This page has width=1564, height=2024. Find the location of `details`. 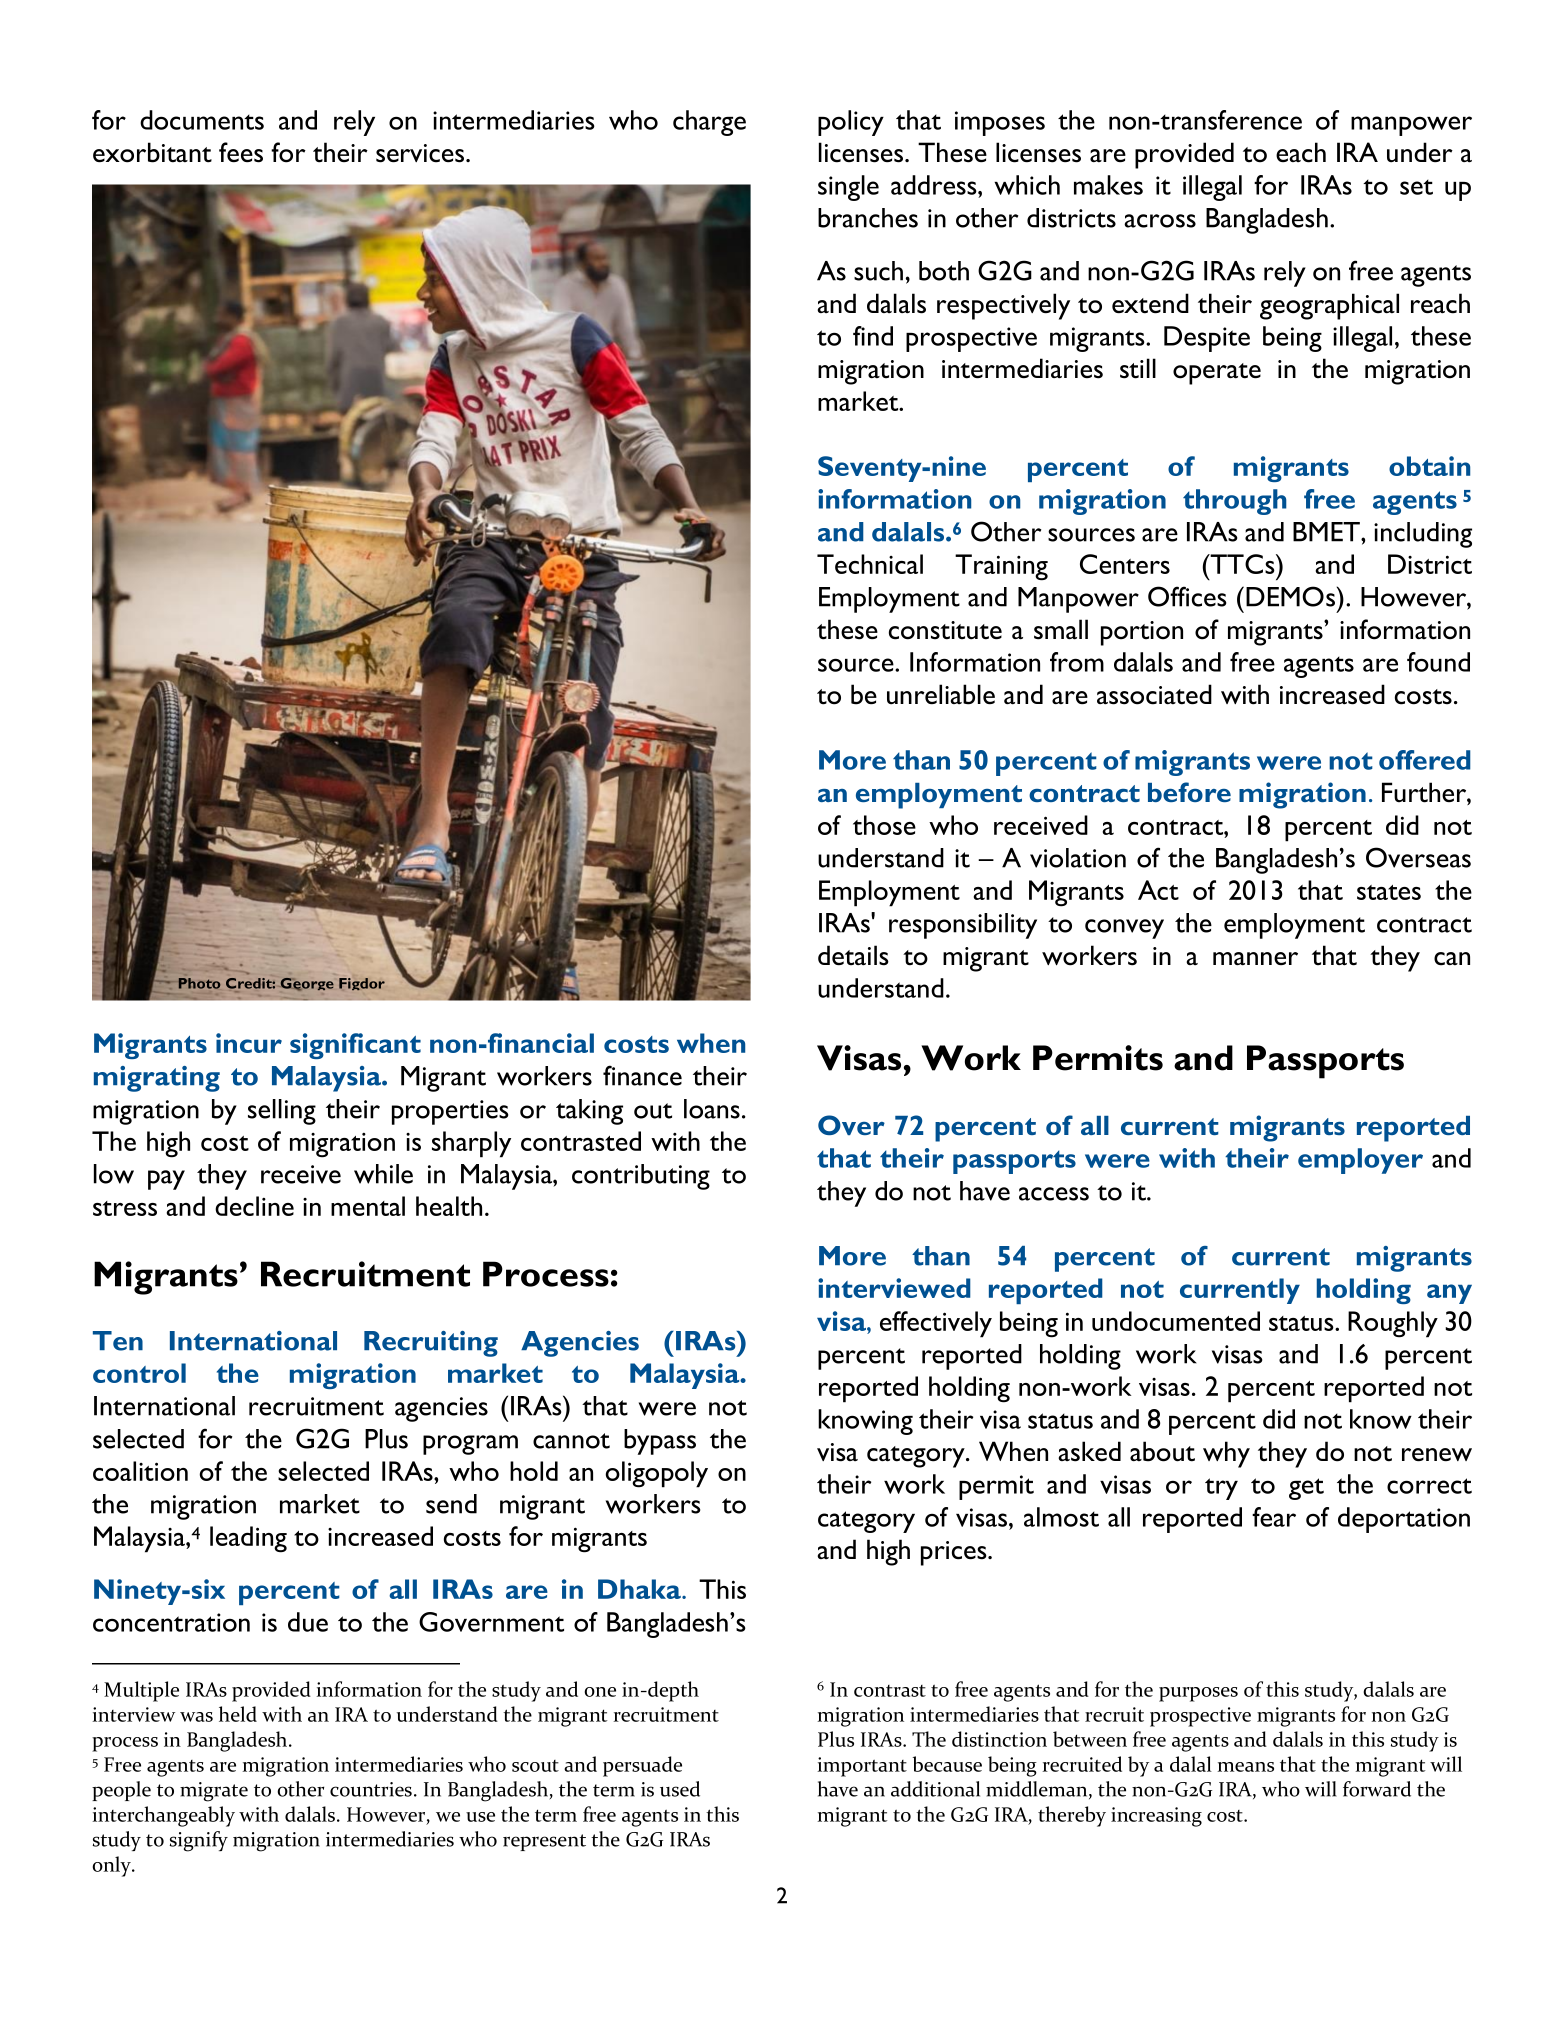

details is located at coordinates (853, 955).
